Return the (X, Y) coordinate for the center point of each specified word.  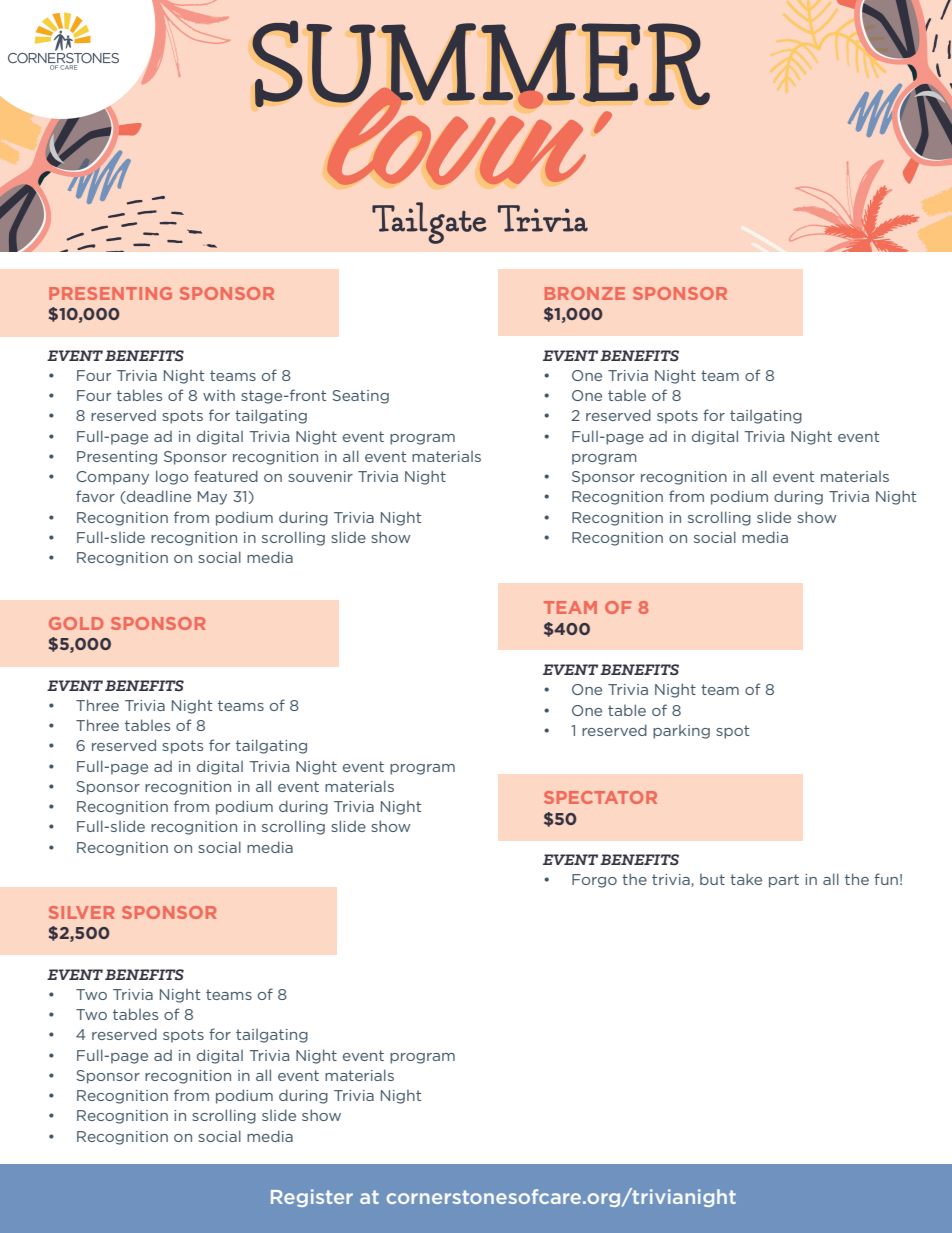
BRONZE (585, 293)
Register (312, 1198)
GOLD (76, 623)
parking (681, 732)
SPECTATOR (600, 797)
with (219, 395)
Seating (360, 397)
